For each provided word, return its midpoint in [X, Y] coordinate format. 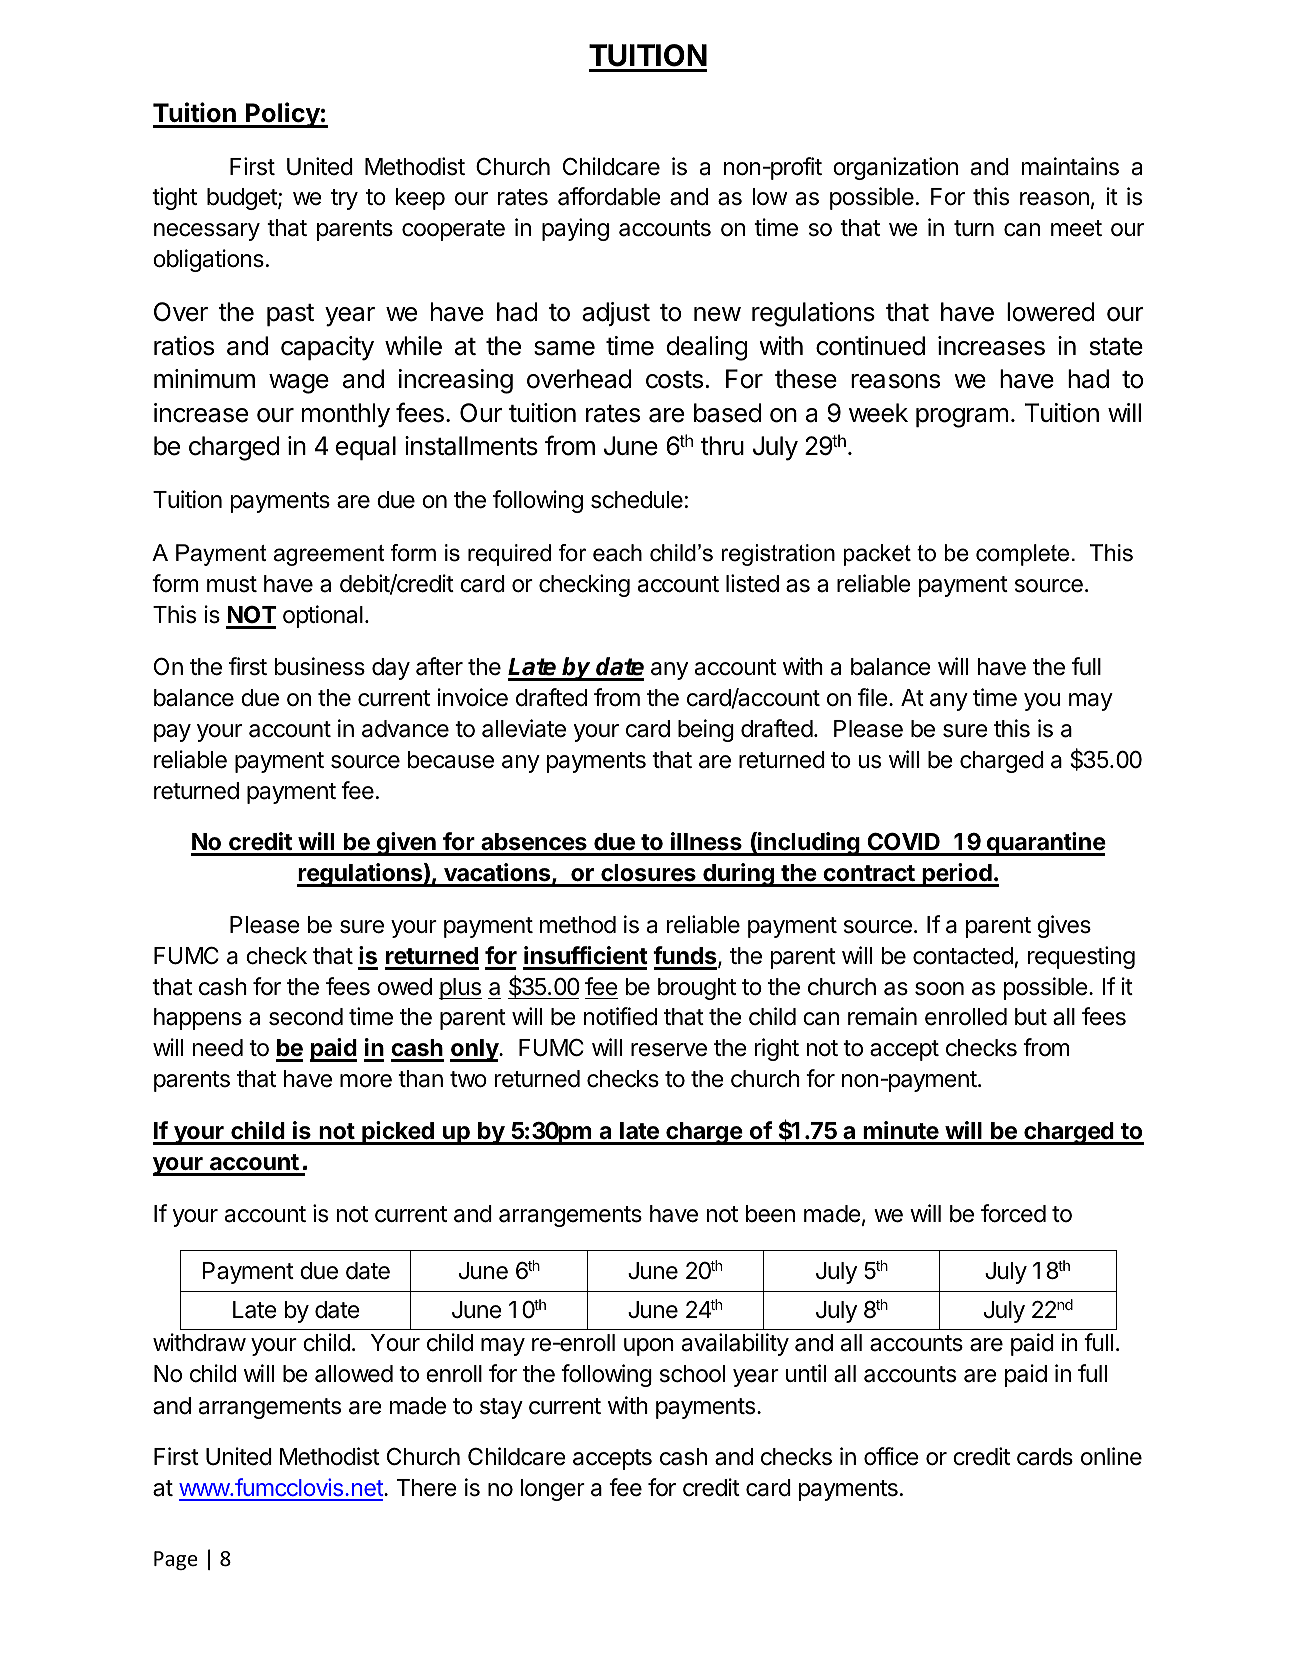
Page [176, 1560]
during [738, 875]
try [344, 199]
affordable [609, 196]
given [406, 844]
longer [553, 1490]
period [957, 875]
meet [1076, 228]
